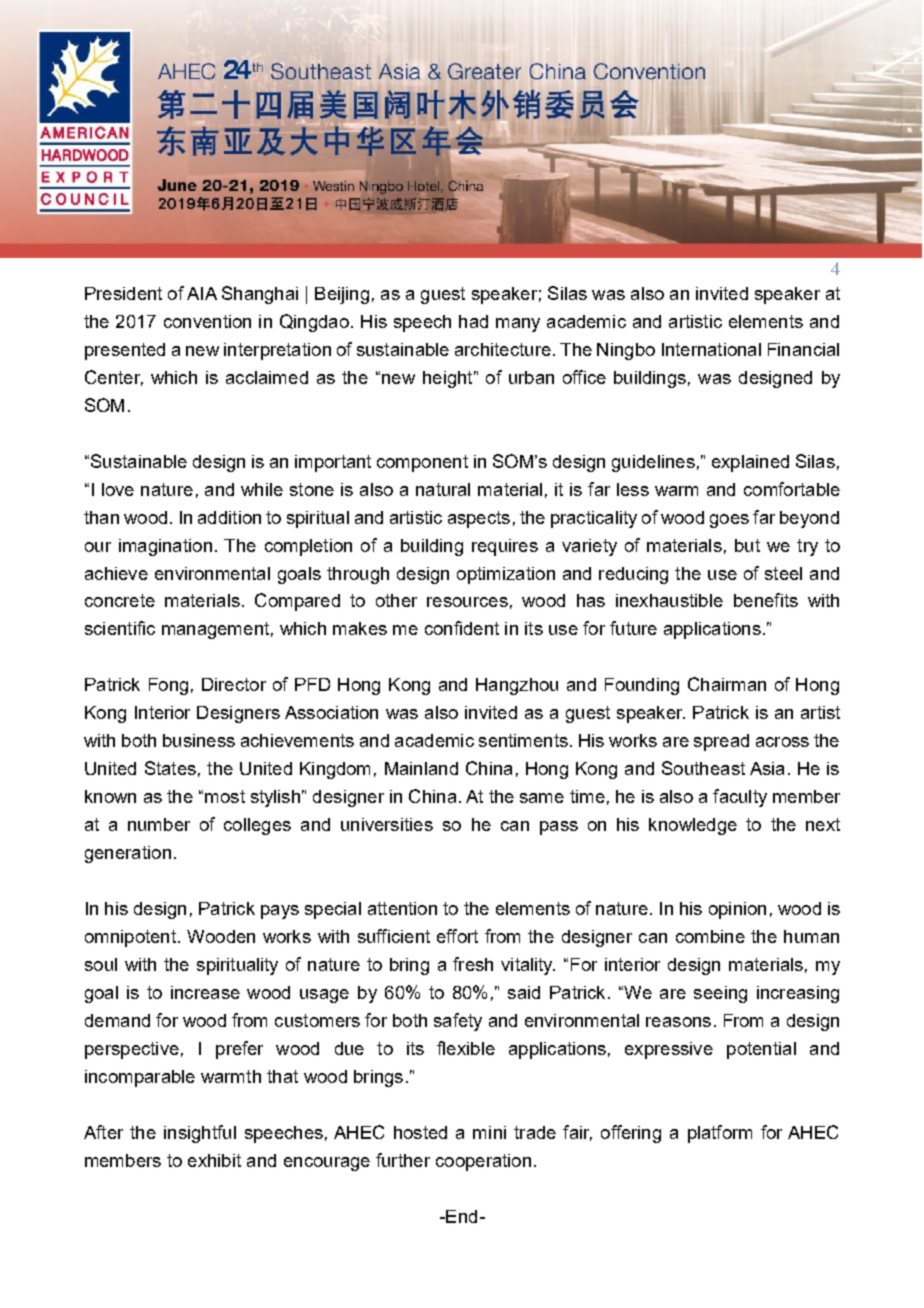 The width and height of the screenshot is (924, 1308). I want to click on omnipotent, so click(130, 938).
